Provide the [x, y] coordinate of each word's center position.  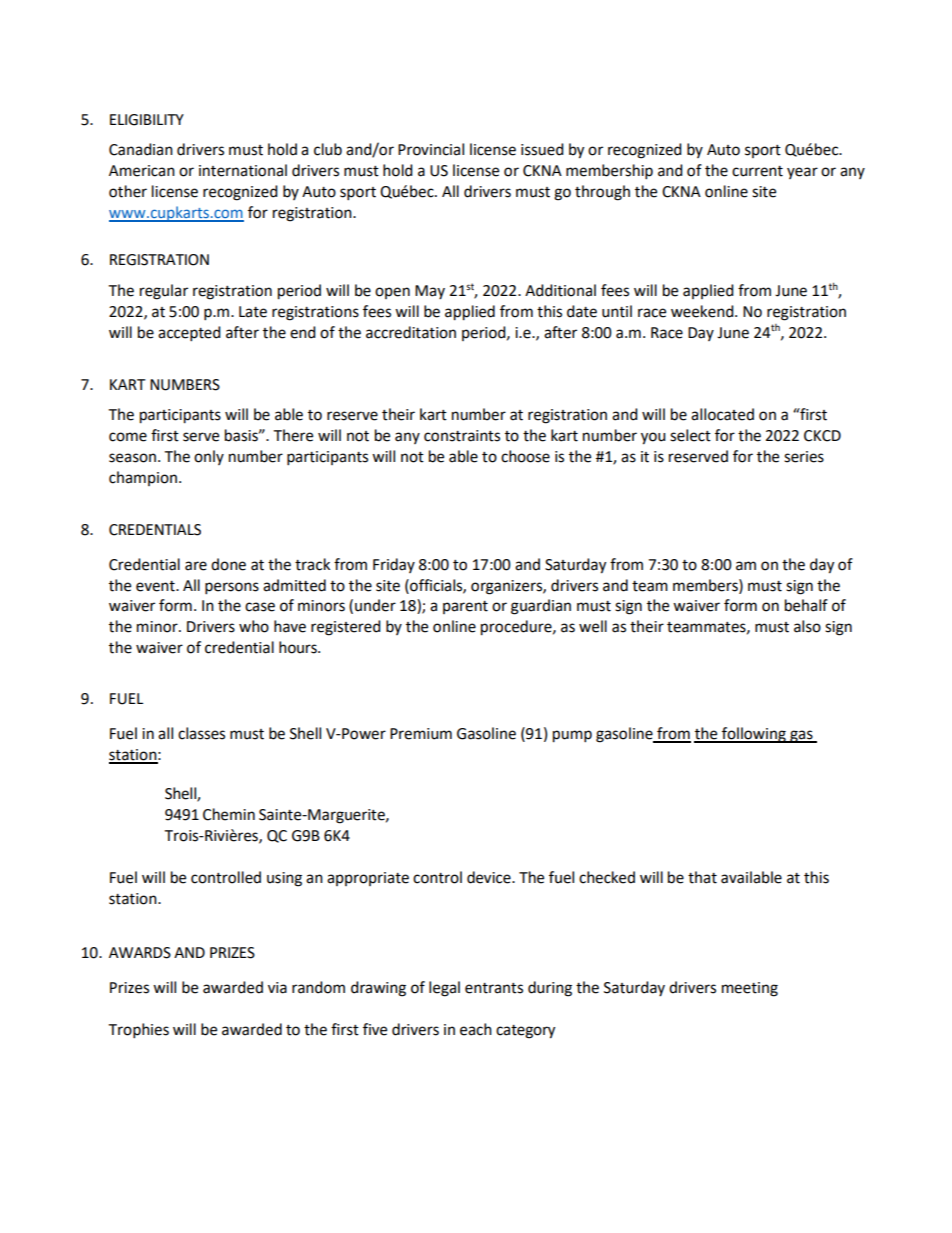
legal [444, 989]
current [757, 171]
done [228, 564]
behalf [806, 605]
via [277, 988]
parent [465, 607]
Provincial [431, 149]
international [243, 170]
